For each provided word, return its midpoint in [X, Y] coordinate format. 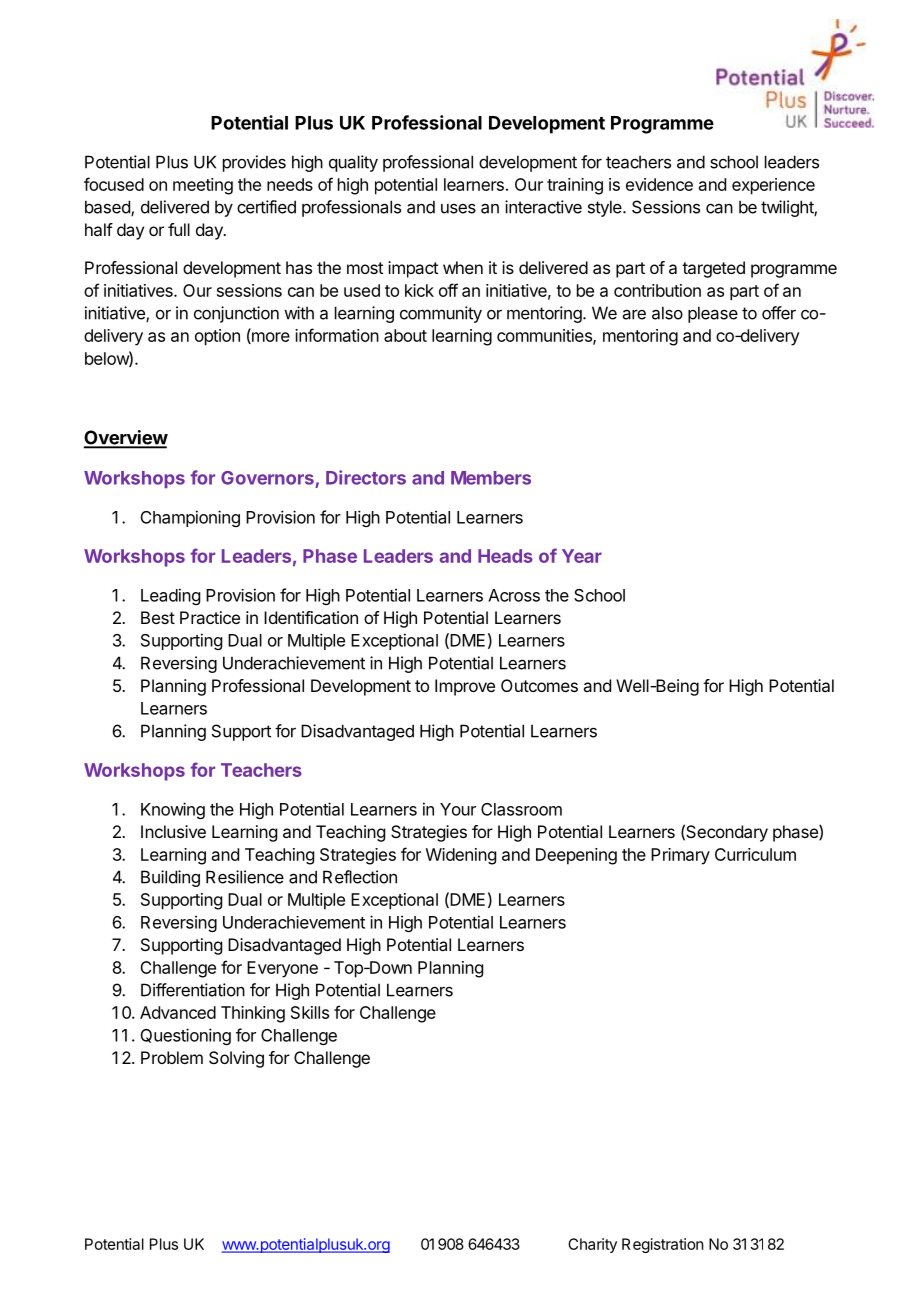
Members [491, 478]
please [713, 314]
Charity [592, 1245]
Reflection [360, 877]
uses [458, 209]
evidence [659, 184]
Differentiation [193, 990]
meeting [203, 186]
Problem [172, 1057]
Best [158, 617]
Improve [465, 687]
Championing [190, 518]
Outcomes [539, 685]
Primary [680, 856]
